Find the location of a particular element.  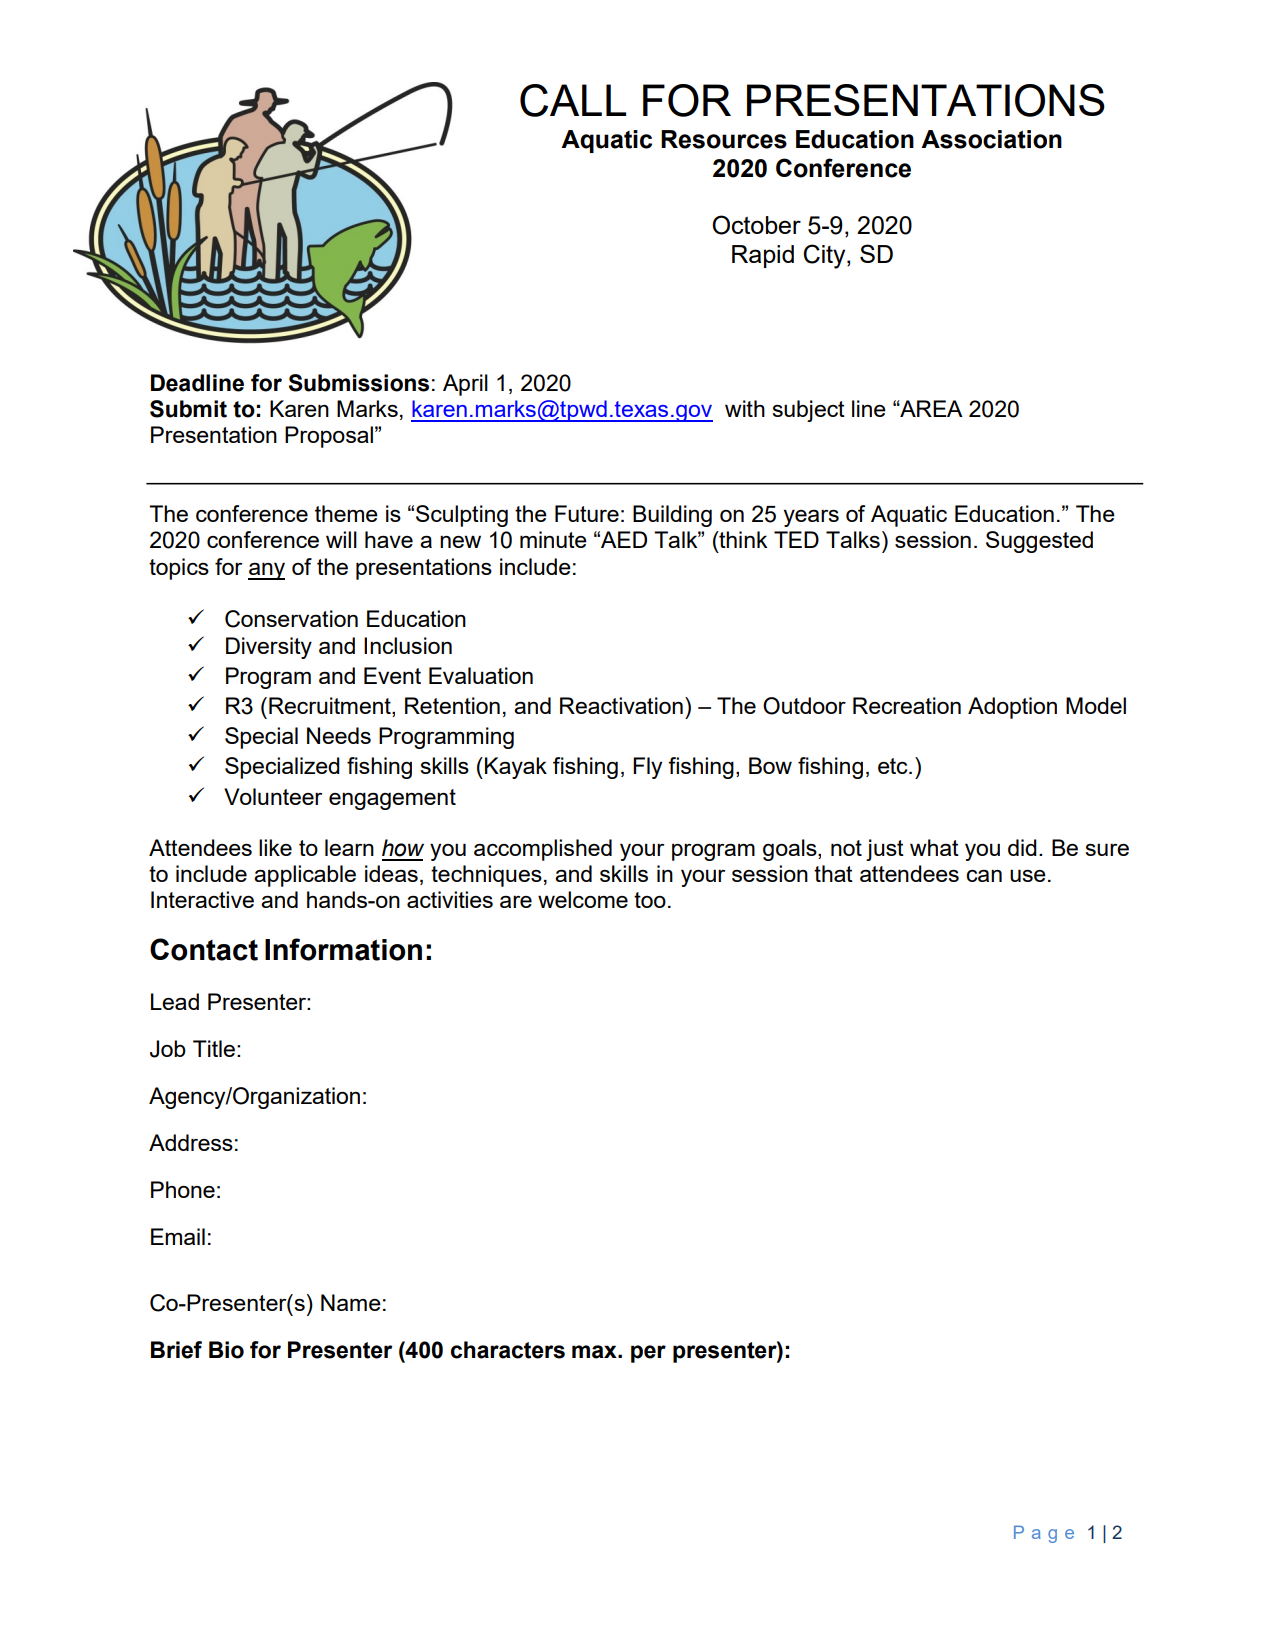

Bio is located at coordinates (226, 1350).
